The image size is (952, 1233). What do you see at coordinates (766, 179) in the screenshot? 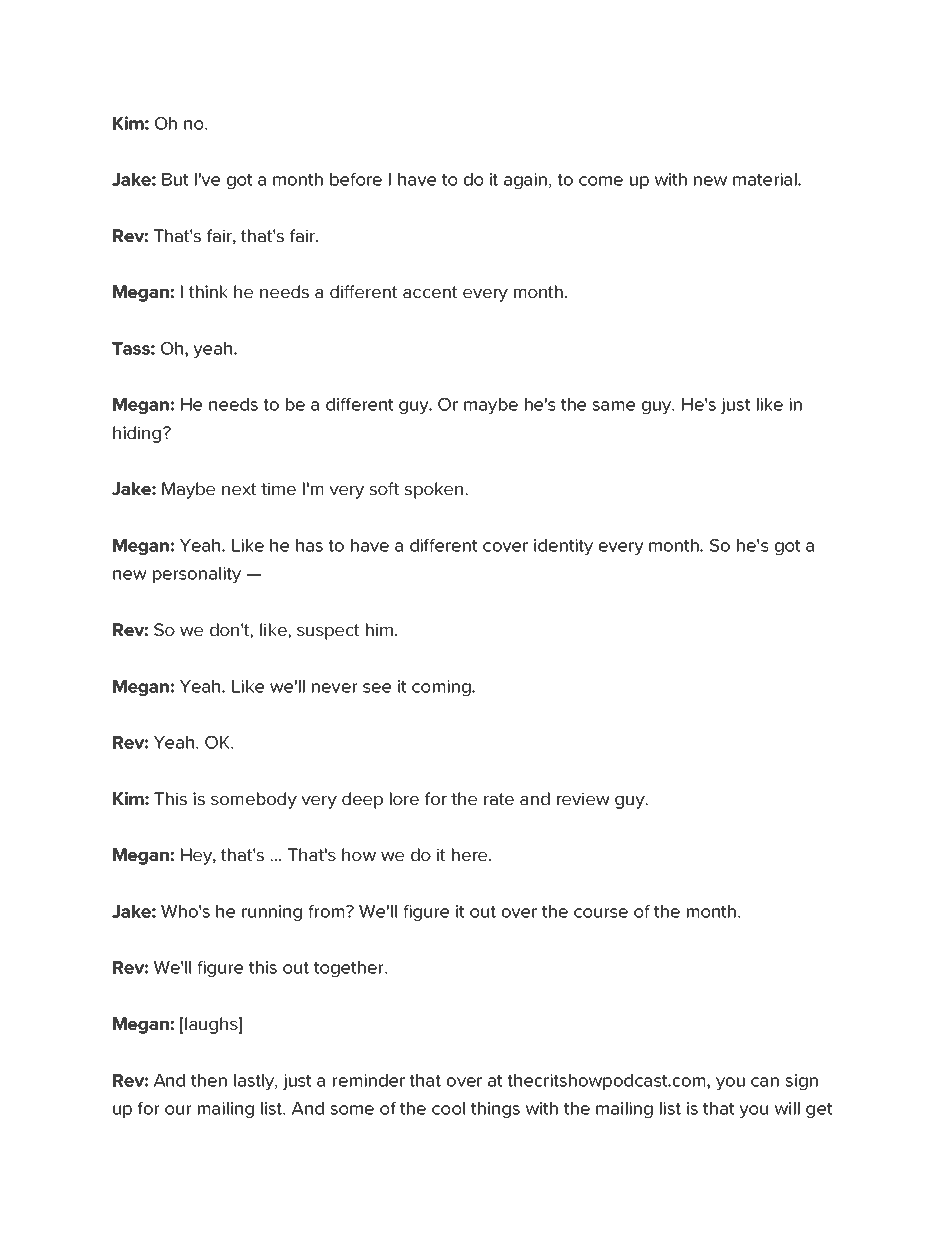
I see `material` at bounding box center [766, 179].
